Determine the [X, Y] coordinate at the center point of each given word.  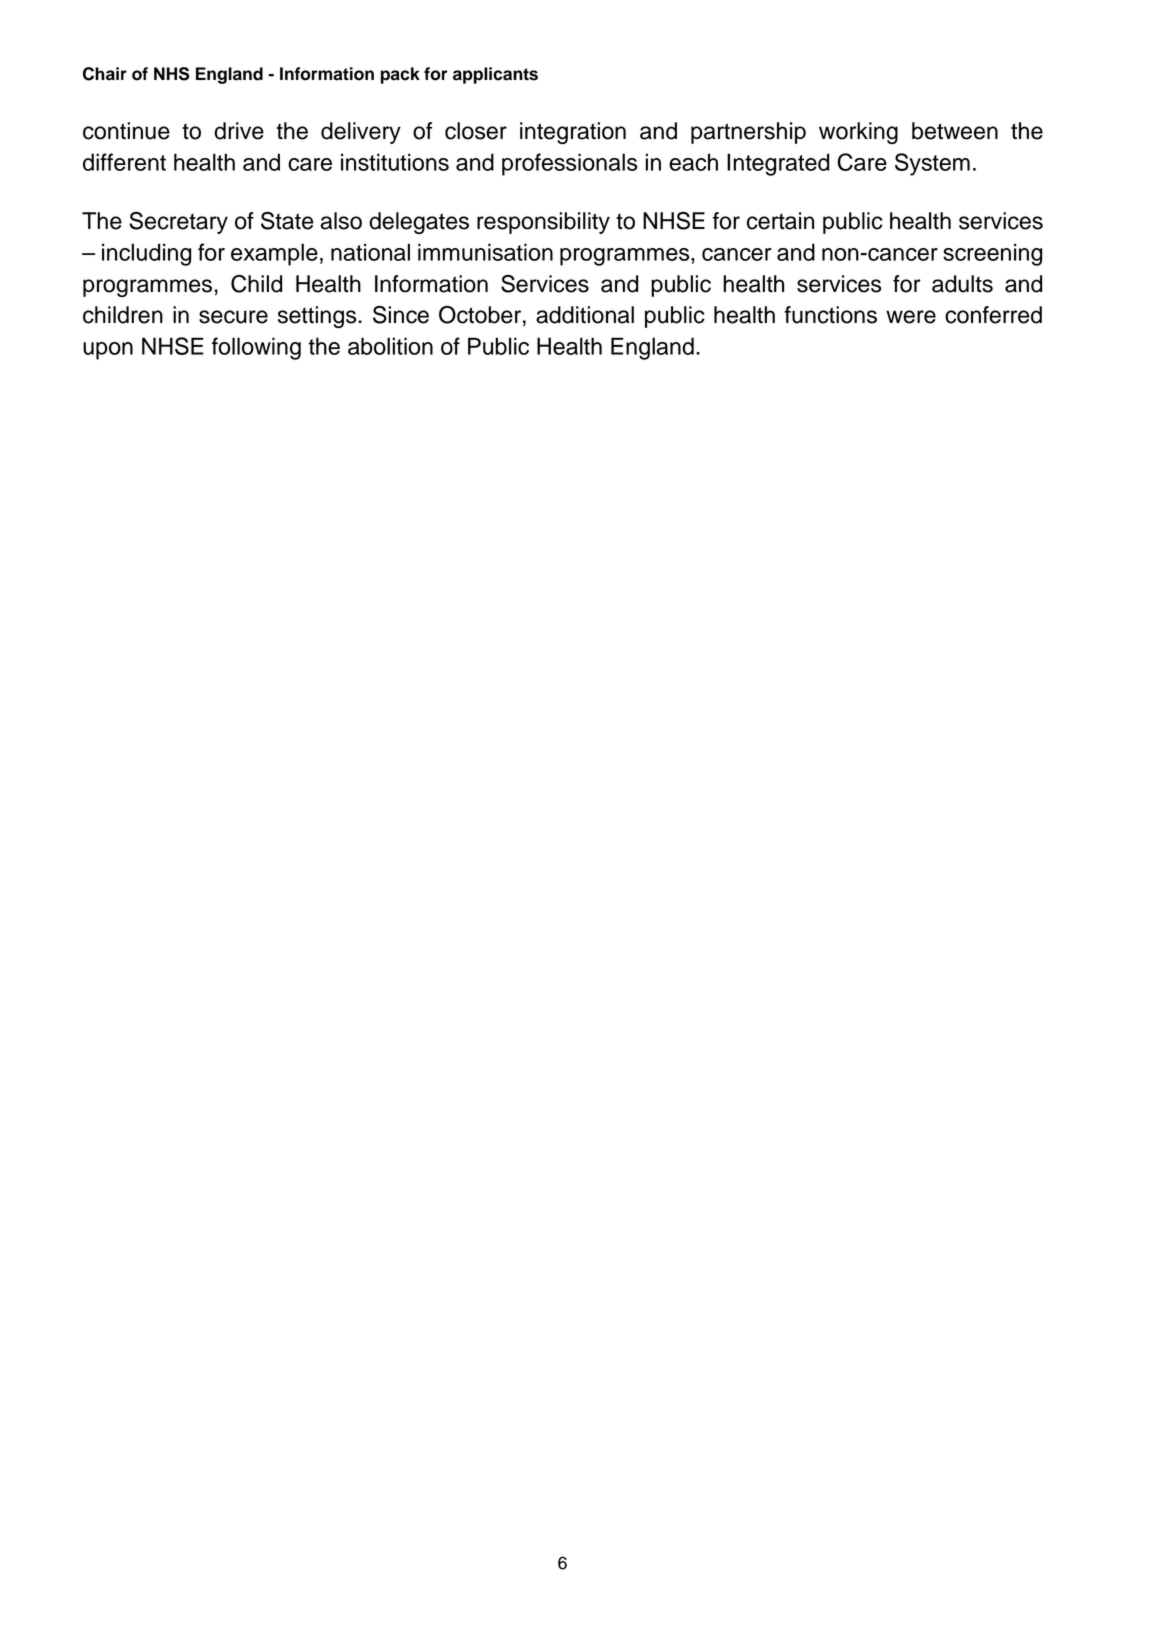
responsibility [543, 223]
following [256, 348]
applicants [495, 75]
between [955, 131]
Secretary [178, 223]
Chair [105, 74]
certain [780, 221]
